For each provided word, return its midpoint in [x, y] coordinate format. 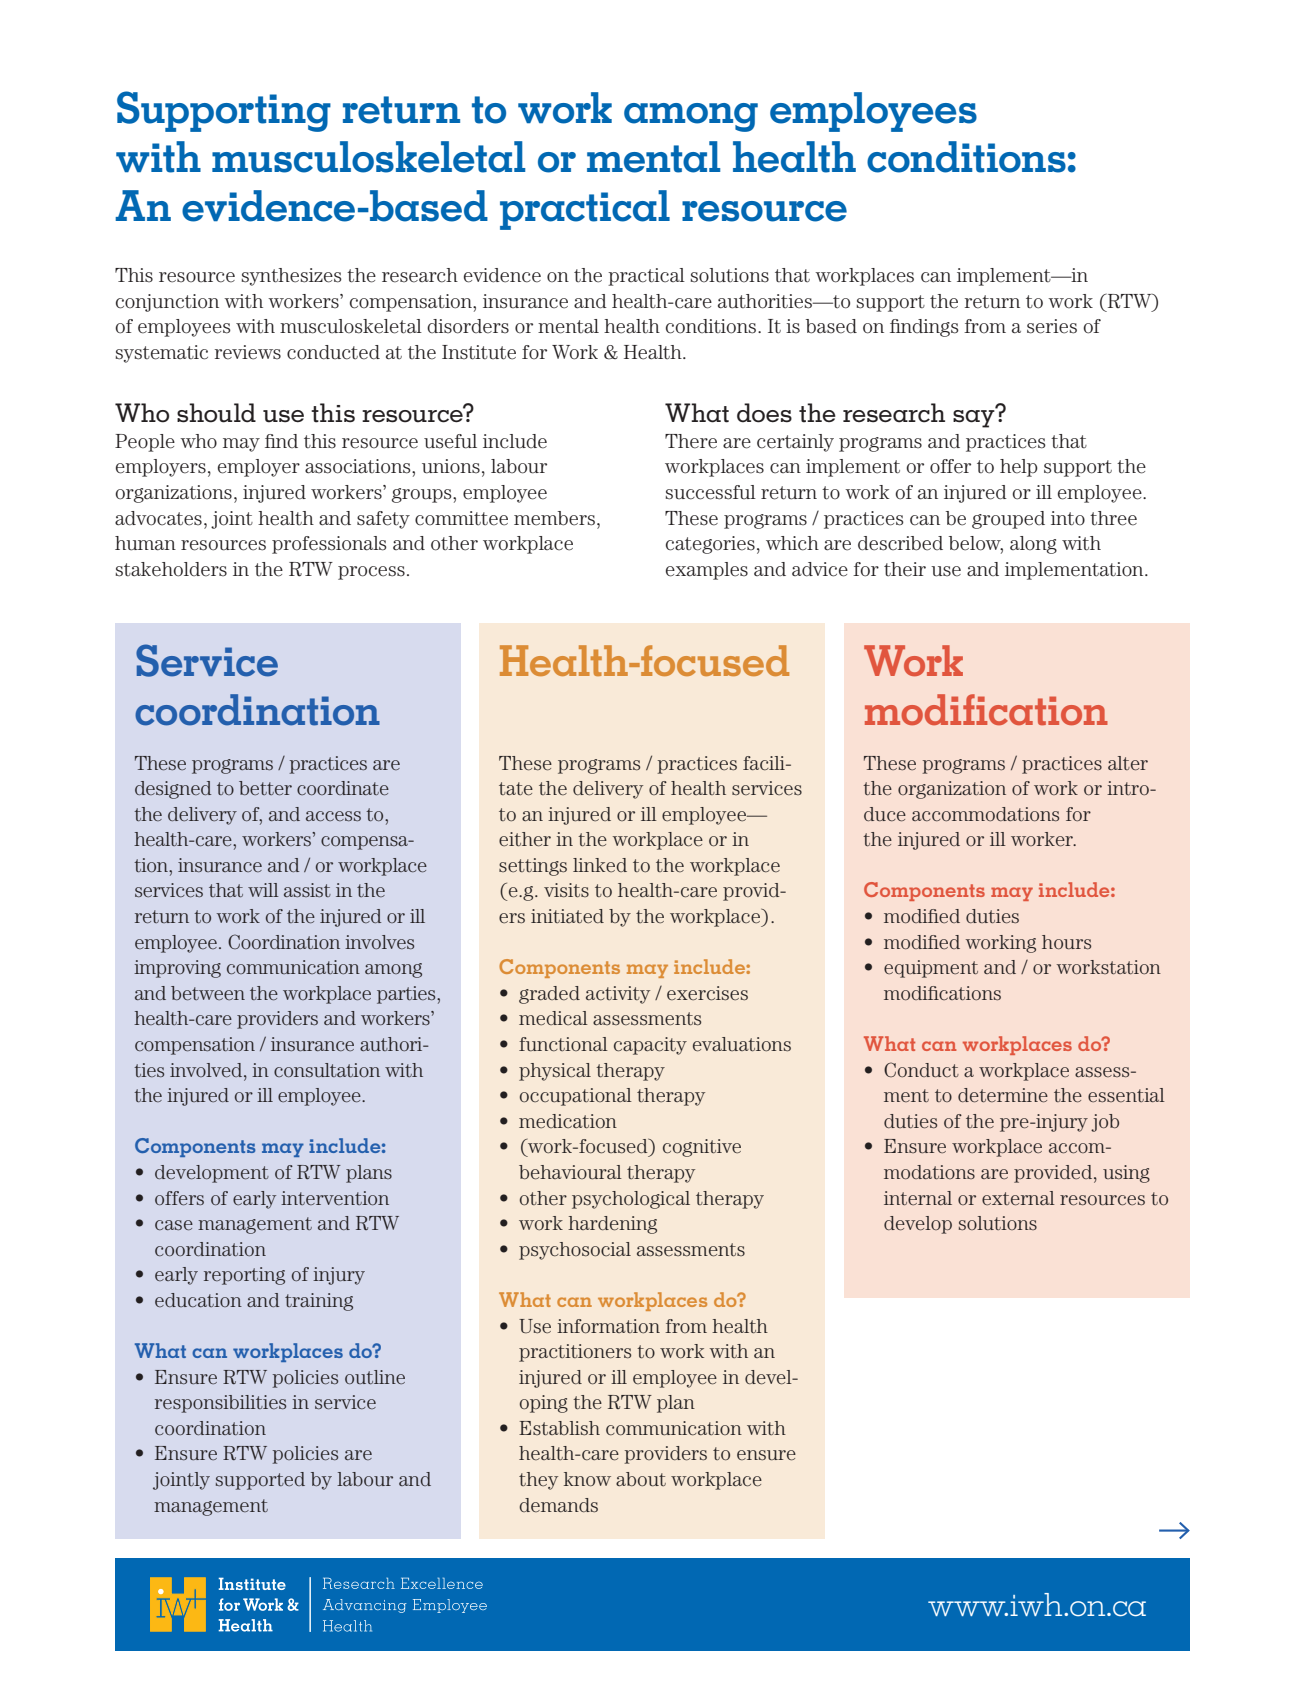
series [1052, 326]
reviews [248, 352]
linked [600, 865]
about [641, 1479]
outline [375, 1377]
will [263, 890]
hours [1066, 942]
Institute [479, 352]
